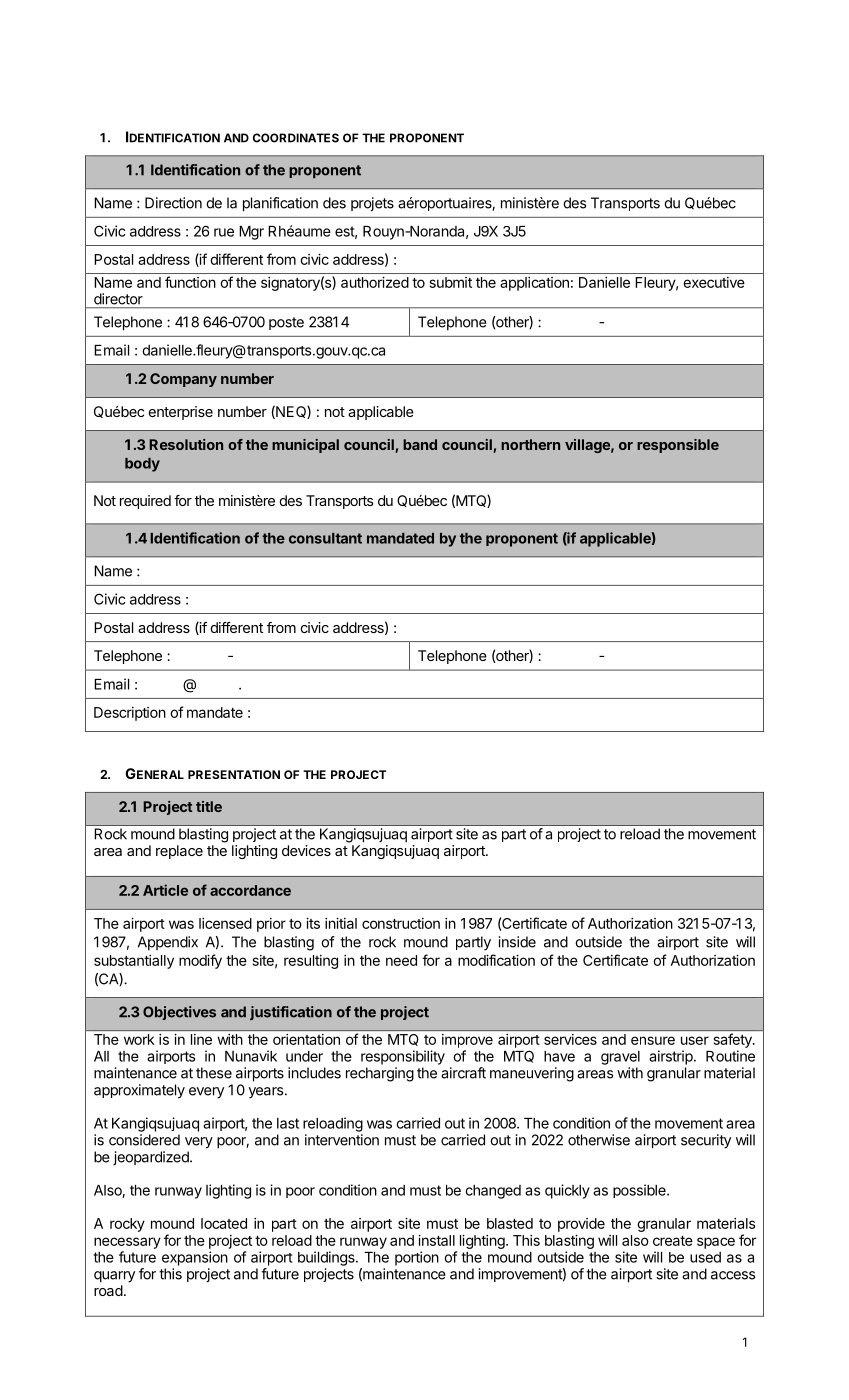  What do you see at coordinates (714, 282) in the page?
I see `executive` at bounding box center [714, 282].
